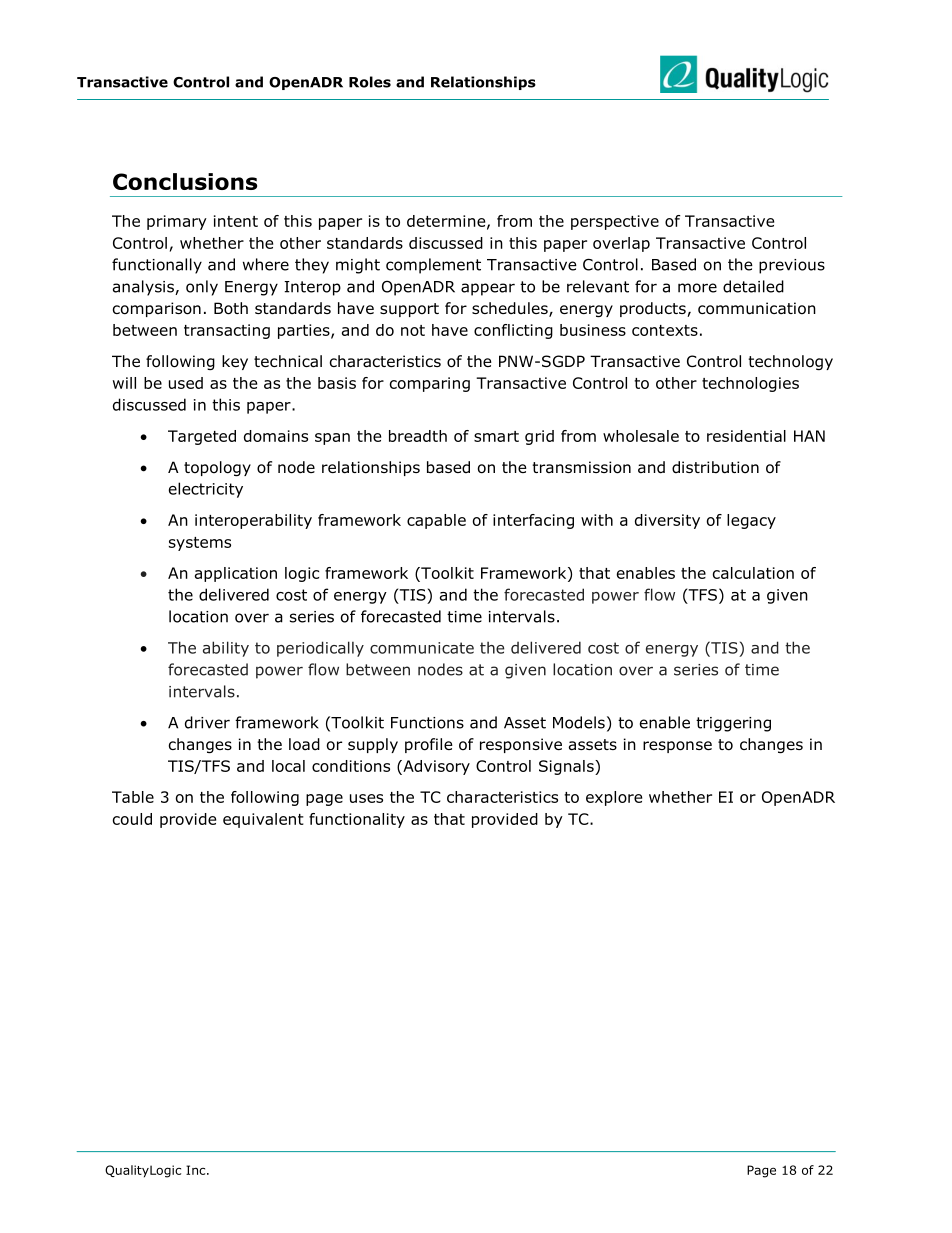  I want to click on Inc, so click(197, 1170).
